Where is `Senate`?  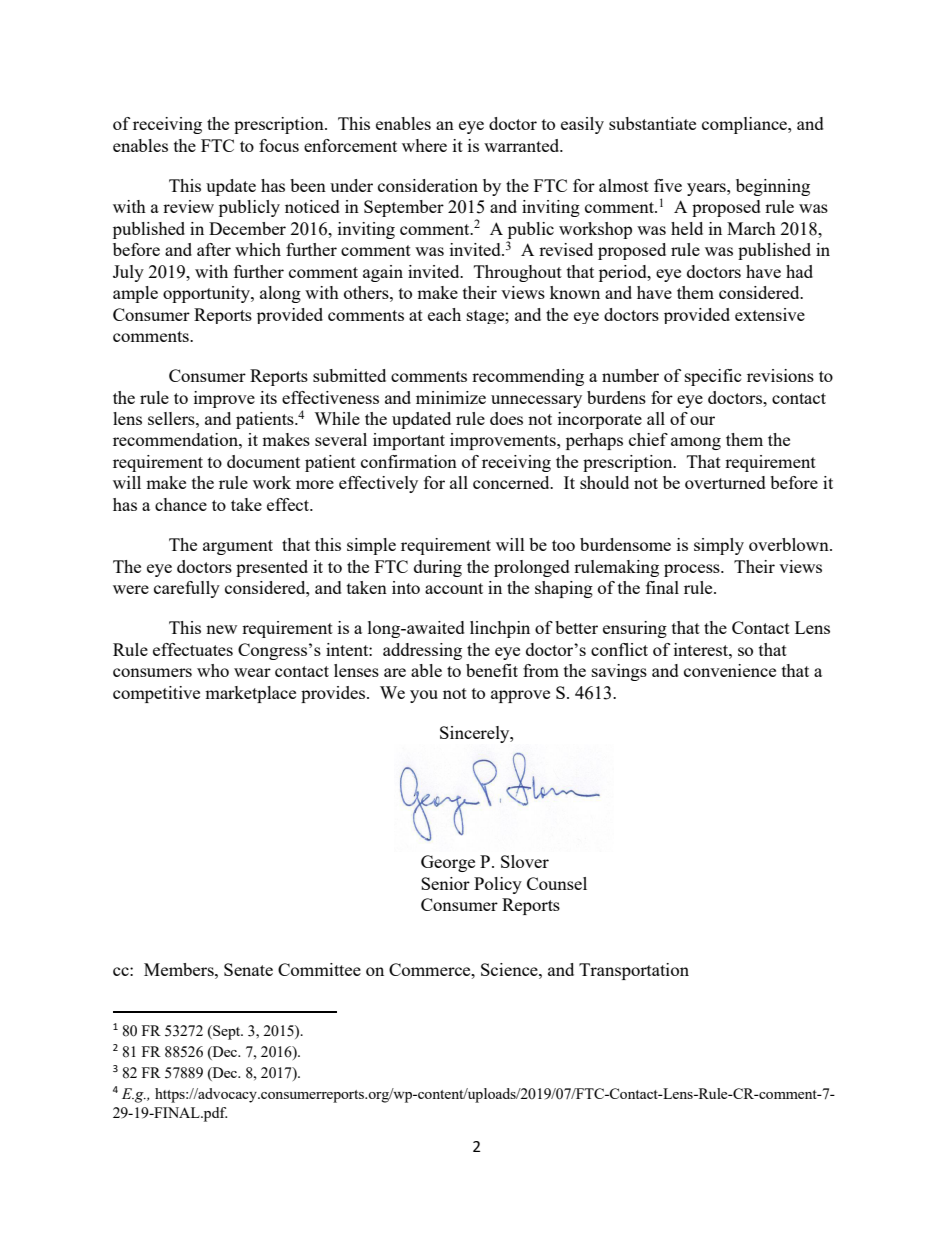
Senate is located at coordinates (248, 969).
